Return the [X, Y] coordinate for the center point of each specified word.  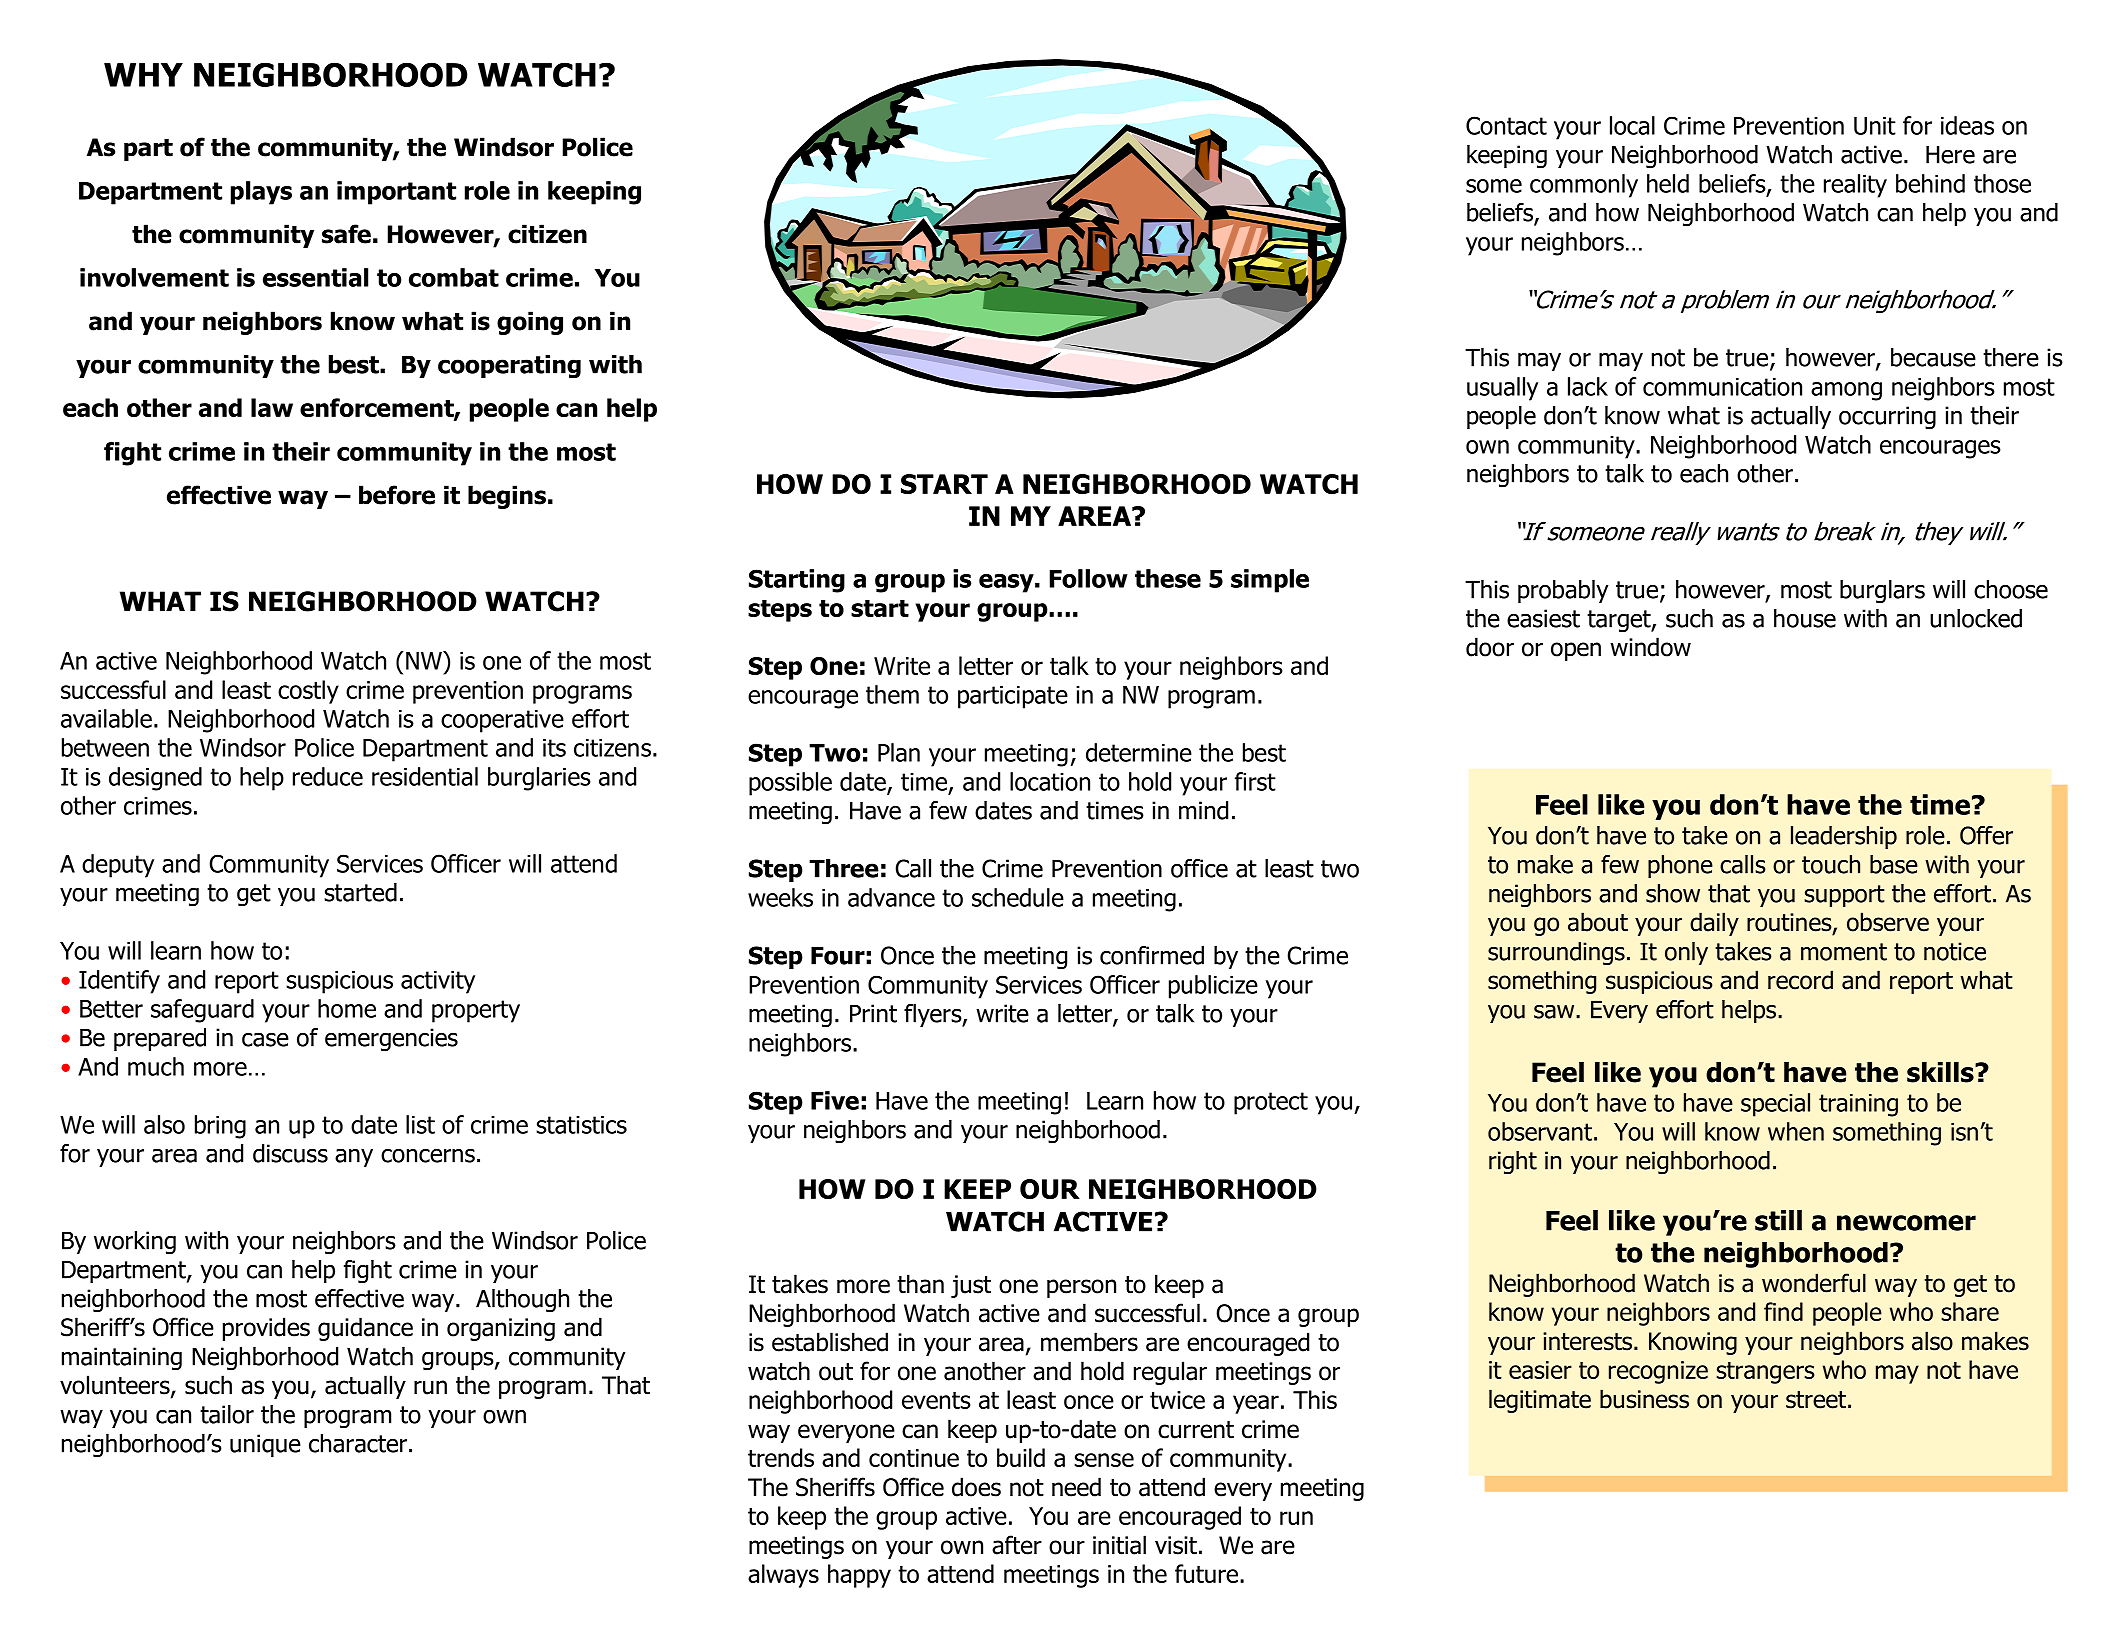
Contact [1506, 125]
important [396, 193]
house [1805, 618]
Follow [1089, 578]
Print [873, 1013]
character [358, 1443]
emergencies [391, 1039]
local [1632, 125]
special [1775, 1105]
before [397, 495]
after [1017, 1545]
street [1816, 1400]
